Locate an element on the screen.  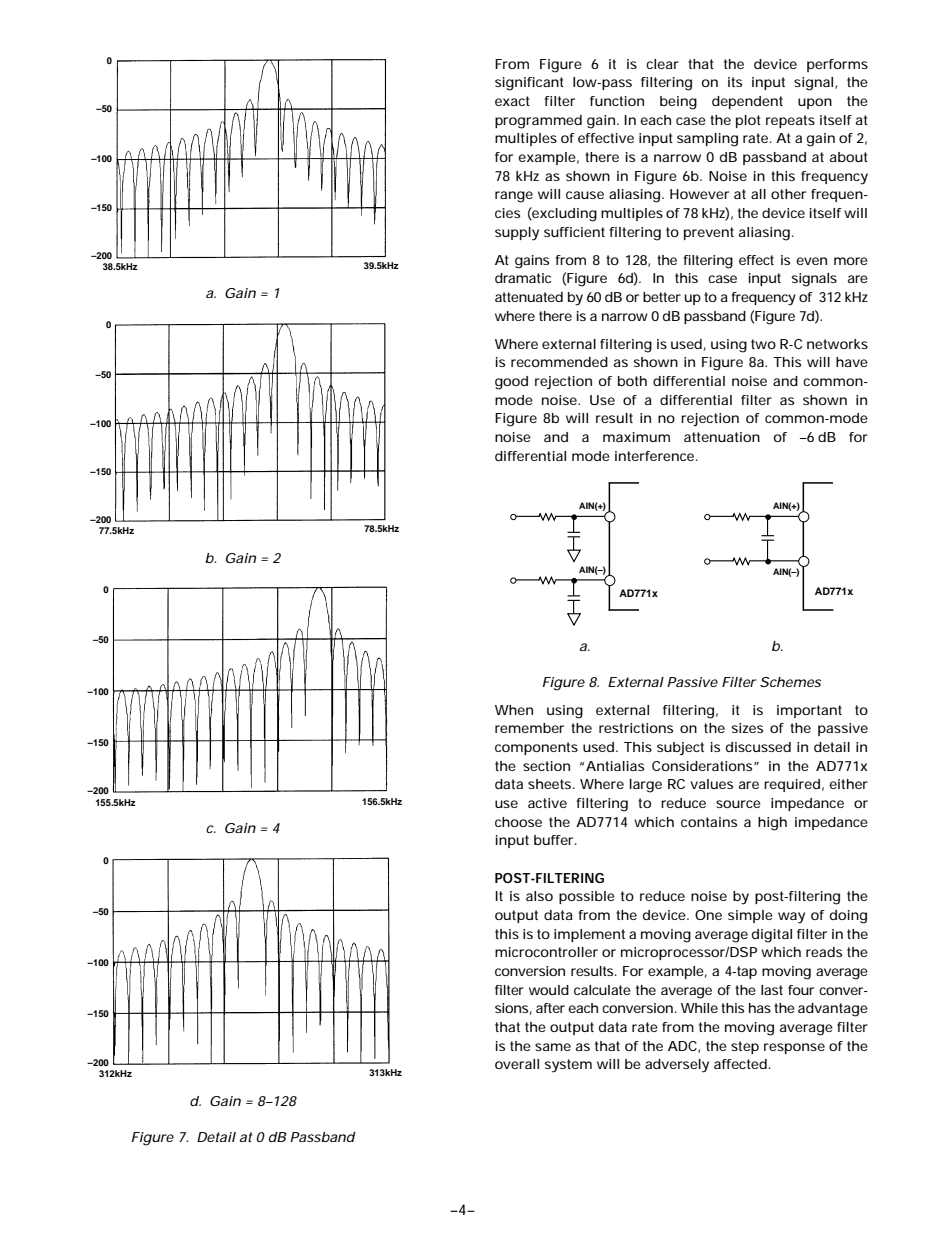
same is located at coordinates (553, 1047).
